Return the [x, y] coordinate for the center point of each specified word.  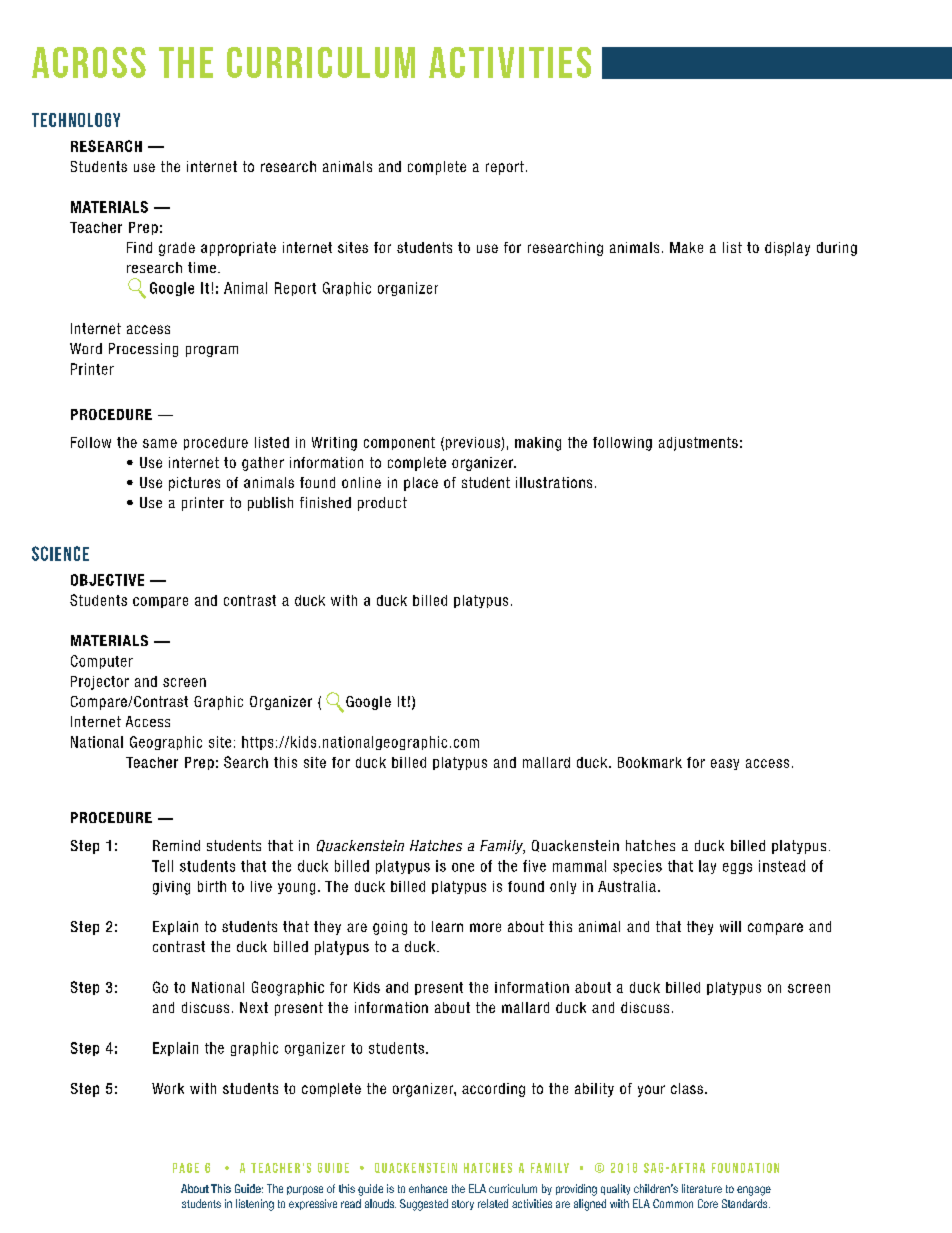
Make [686, 247]
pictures [194, 484]
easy [725, 764]
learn [447, 926]
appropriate [238, 249]
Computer [102, 662]
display [787, 249]
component [399, 443]
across [89, 62]
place [421, 484]
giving [171, 888]
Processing [143, 350]
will [730, 926]
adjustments [698, 444]
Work [168, 1088]
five [534, 866]
